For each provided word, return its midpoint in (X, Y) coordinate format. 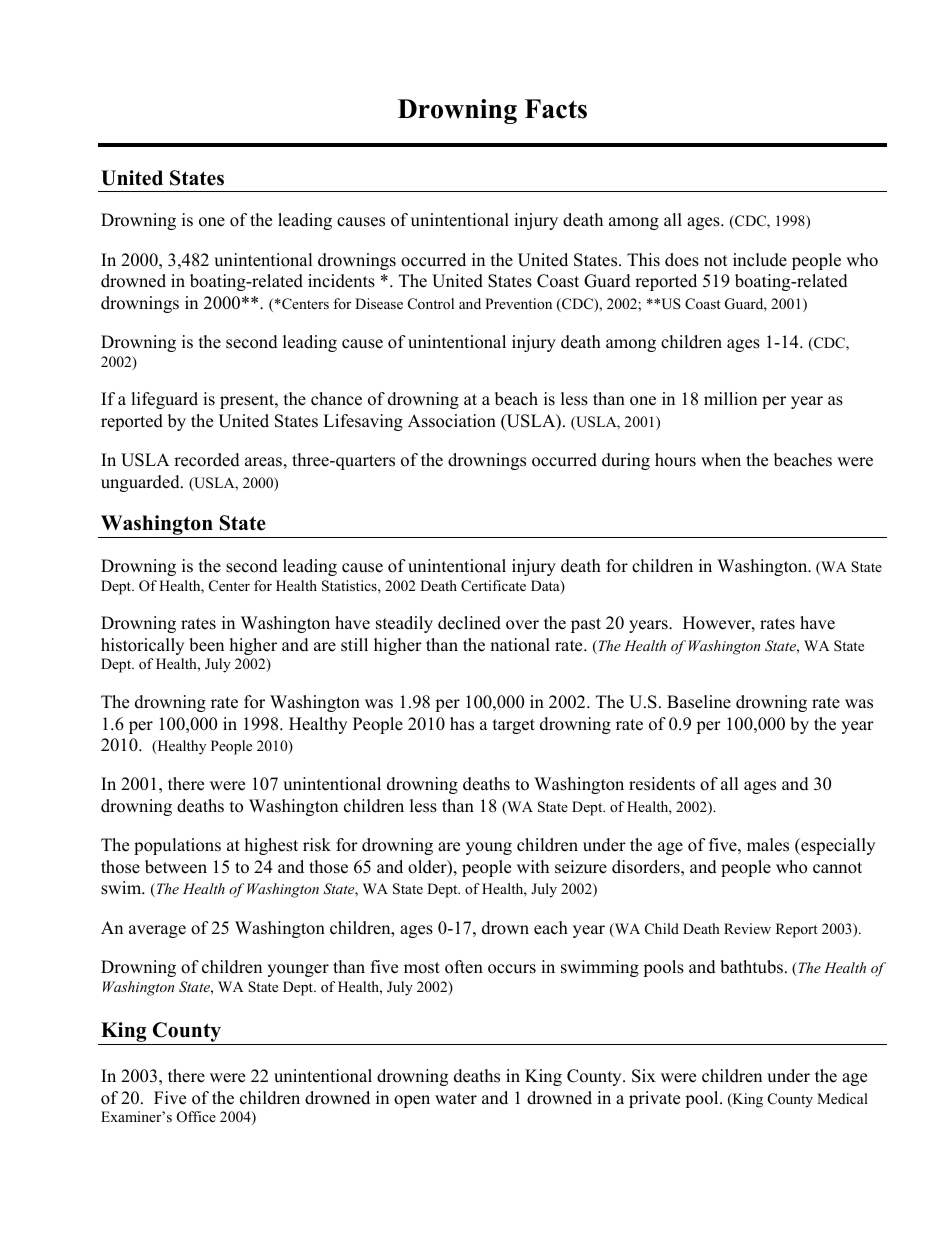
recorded (207, 460)
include (760, 260)
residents (662, 784)
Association (452, 421)
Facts (556, 109)
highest (271, 846)
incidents (341, 281)
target (514, 726)
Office (196, 1117)
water (456, 1099)
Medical (842, 1098)
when (721, 460)
